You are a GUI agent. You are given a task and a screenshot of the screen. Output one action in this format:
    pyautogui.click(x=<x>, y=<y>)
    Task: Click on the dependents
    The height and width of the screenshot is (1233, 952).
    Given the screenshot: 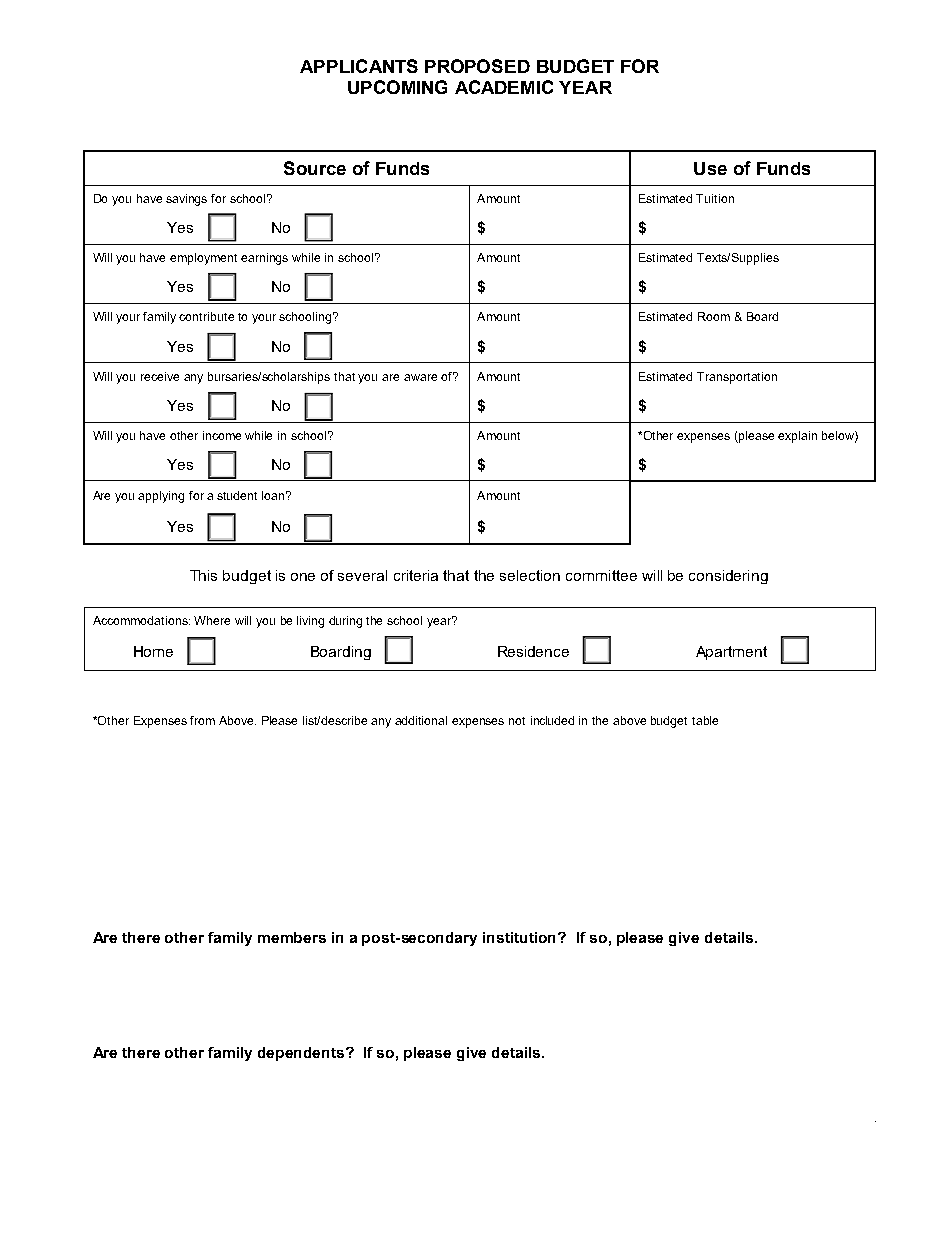 What is the action you would take?
    pyautogui.click(x=302, y=1054)
